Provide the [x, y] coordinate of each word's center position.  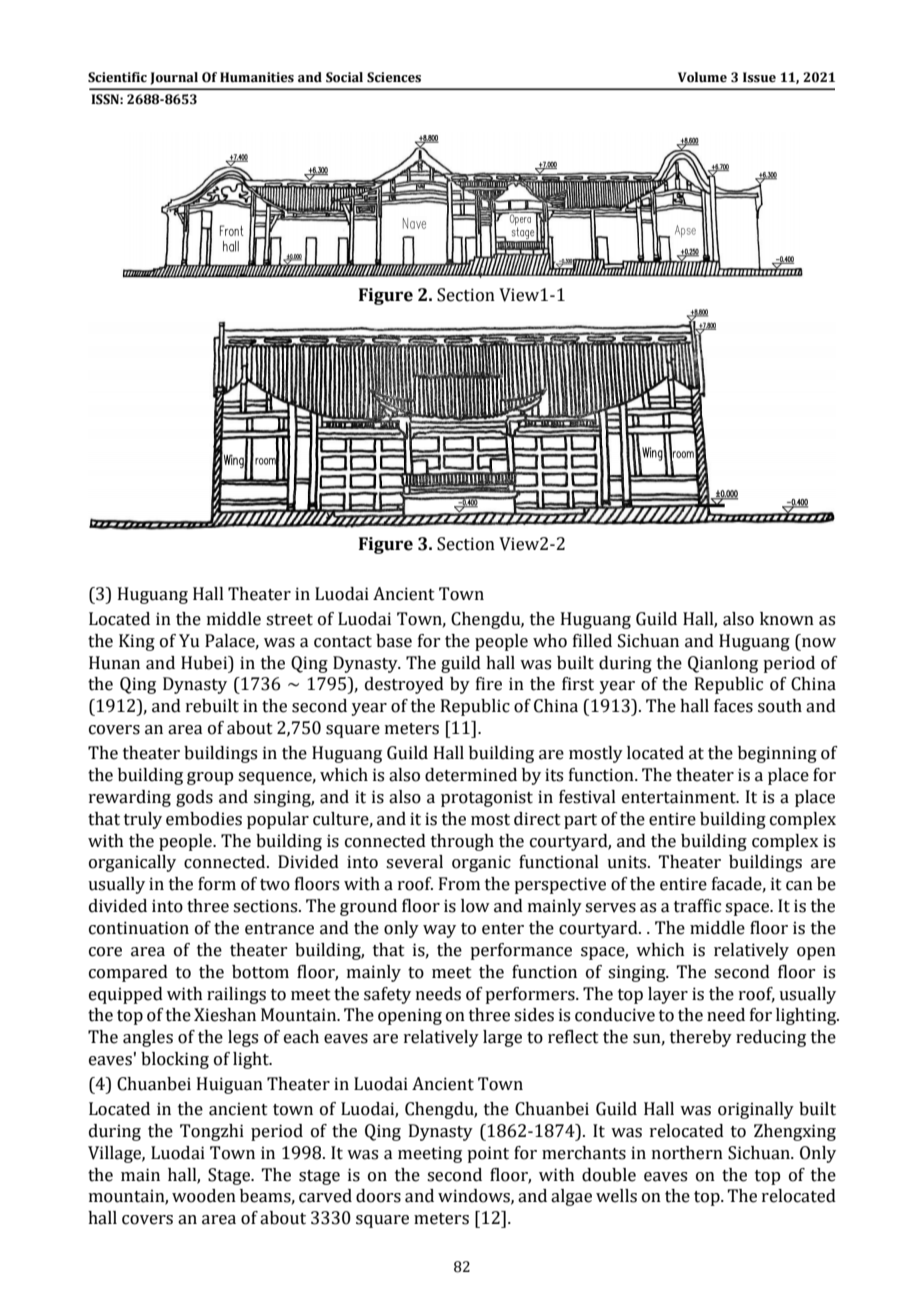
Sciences [394, 77]
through [462, 842]
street [289, 620]
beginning [777, 754]
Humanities [257, 77]
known [787, 619]
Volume [702, 77]
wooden [204, 1196]
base [394, 641]
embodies [204, 819]
